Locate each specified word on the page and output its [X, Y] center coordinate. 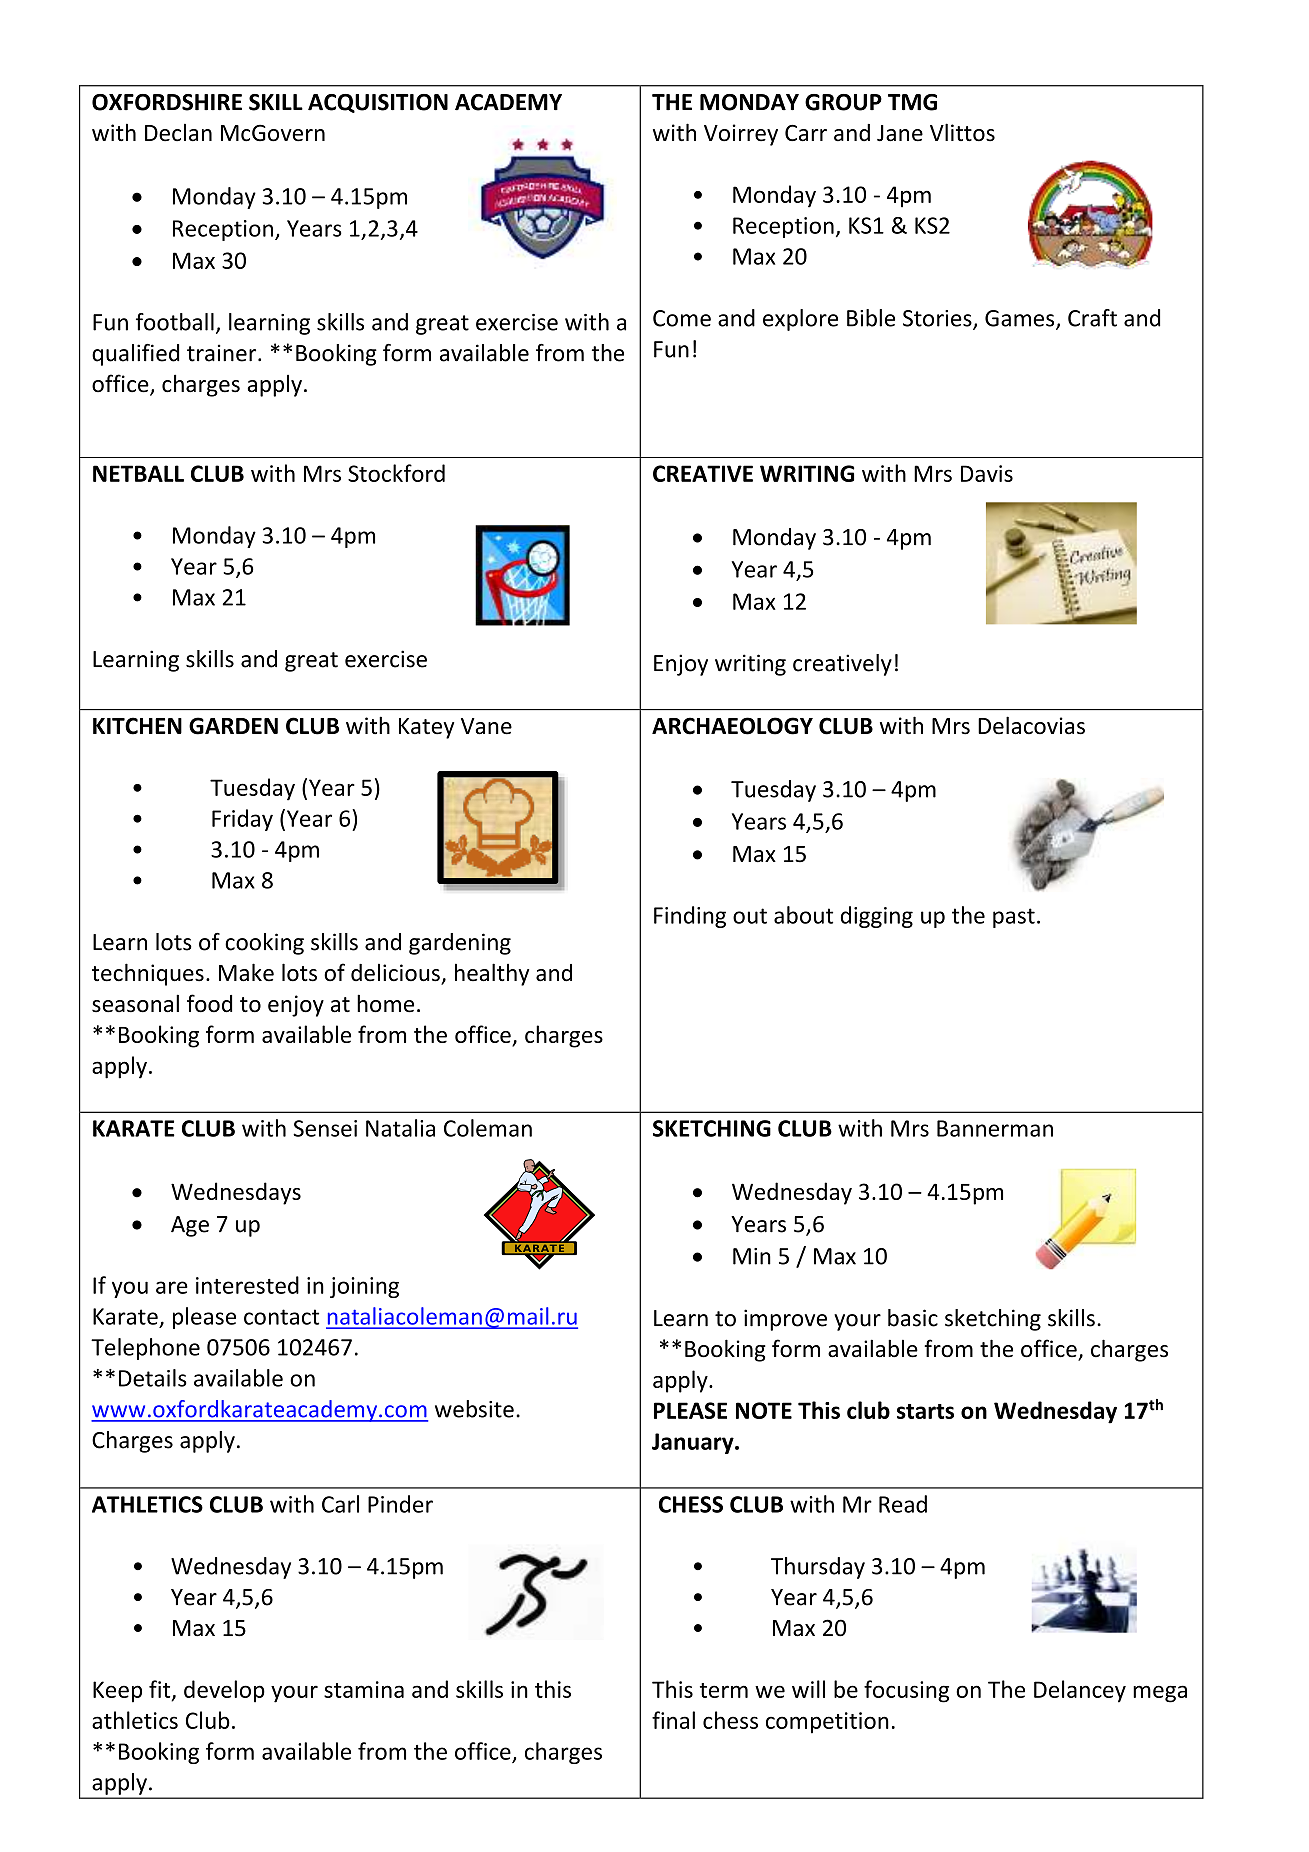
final [673, 1720]
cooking [264, 944]
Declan [178, 132]
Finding [690, 917]
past [1014, 918]
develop [224, 1691]
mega [1160, 1694]
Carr [806, 133]
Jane [900, 133]
